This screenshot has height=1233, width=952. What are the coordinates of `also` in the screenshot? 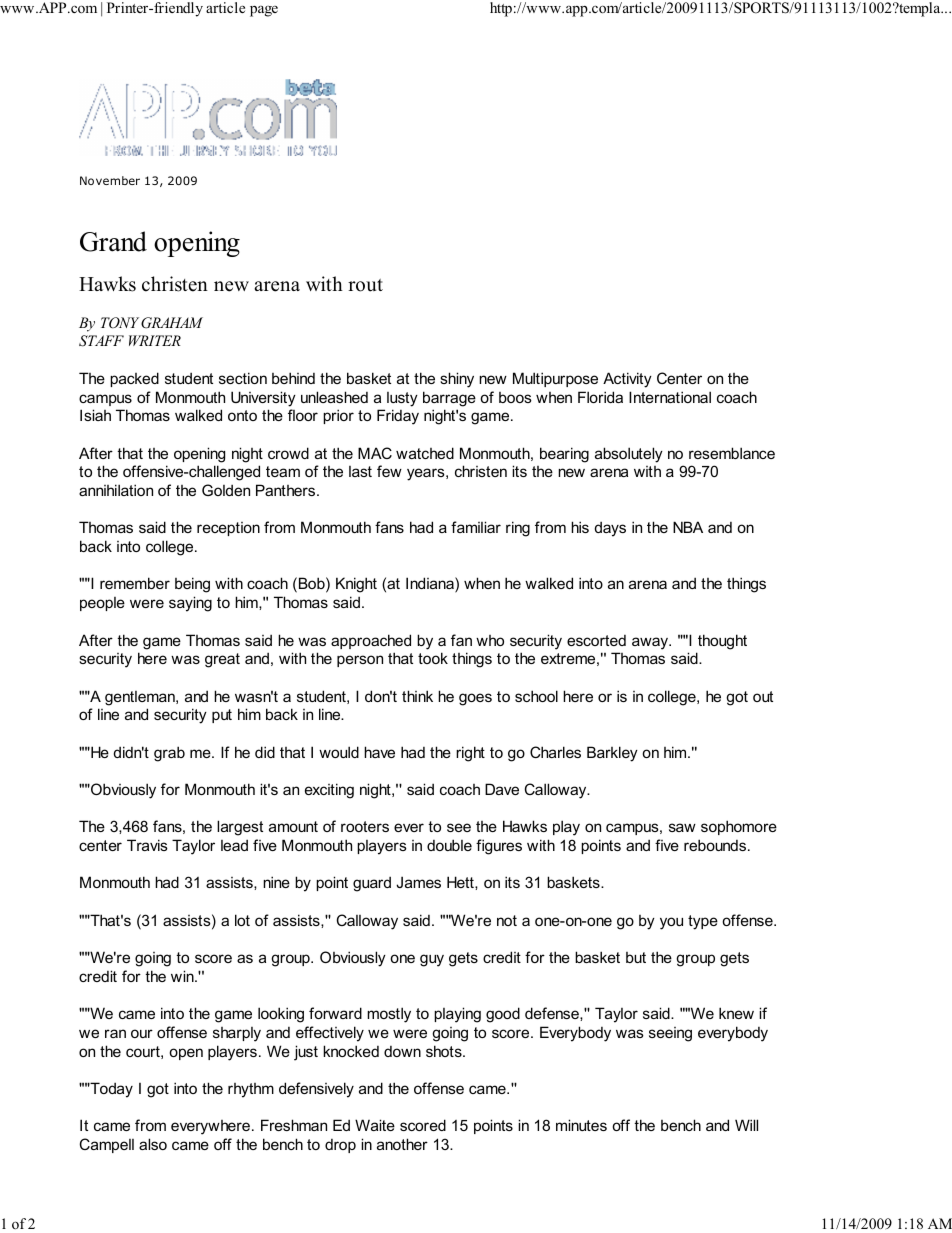 It's located at (153, 1144).
